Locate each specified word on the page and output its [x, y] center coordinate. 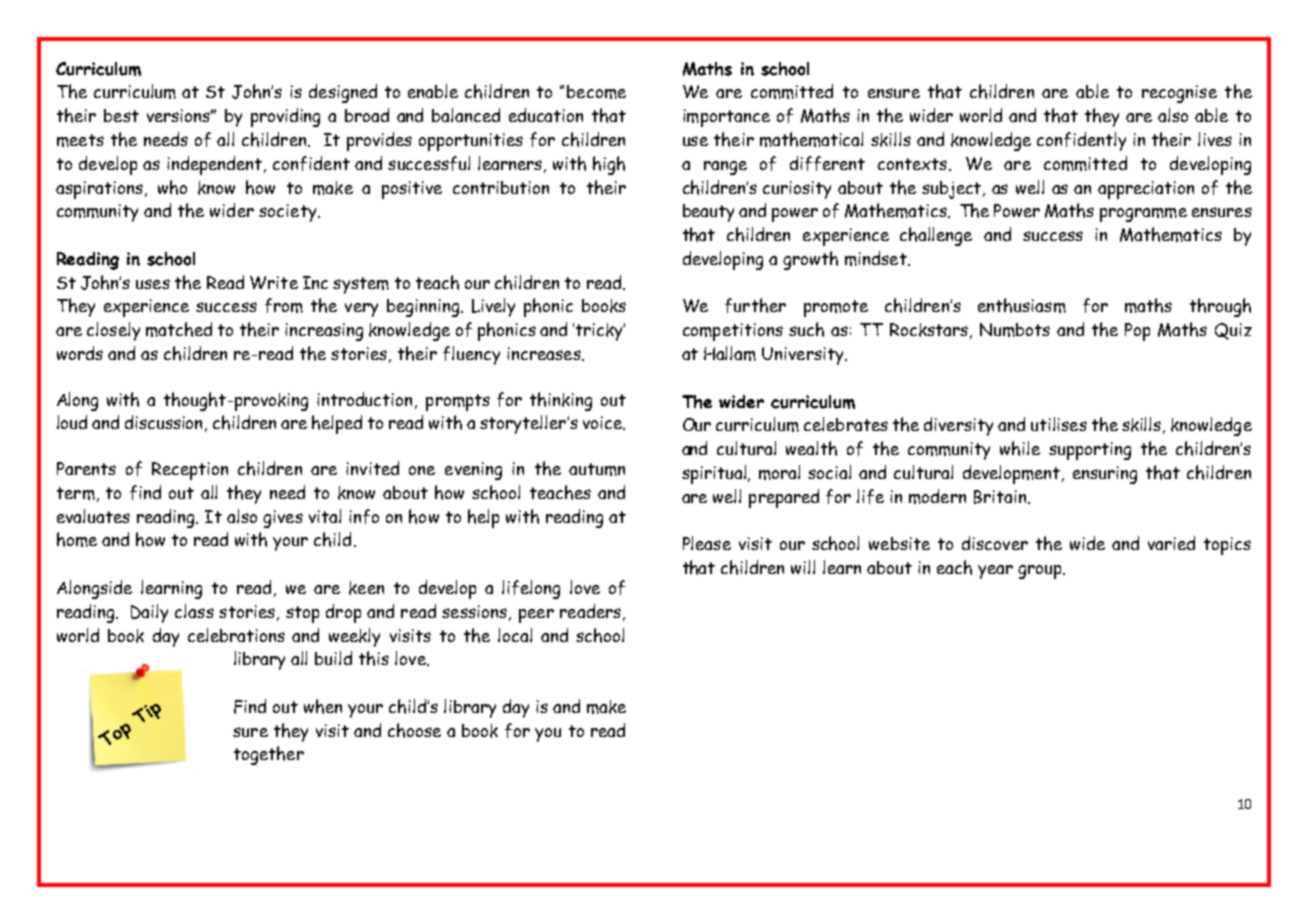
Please [707, 543]
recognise [1179, 94]
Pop [1137, 332]
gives [283, 519]
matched [179, 329]
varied [1171, 543]
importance [726, 118]
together [269, 755]
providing [285, 117]
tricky [600, 332]
